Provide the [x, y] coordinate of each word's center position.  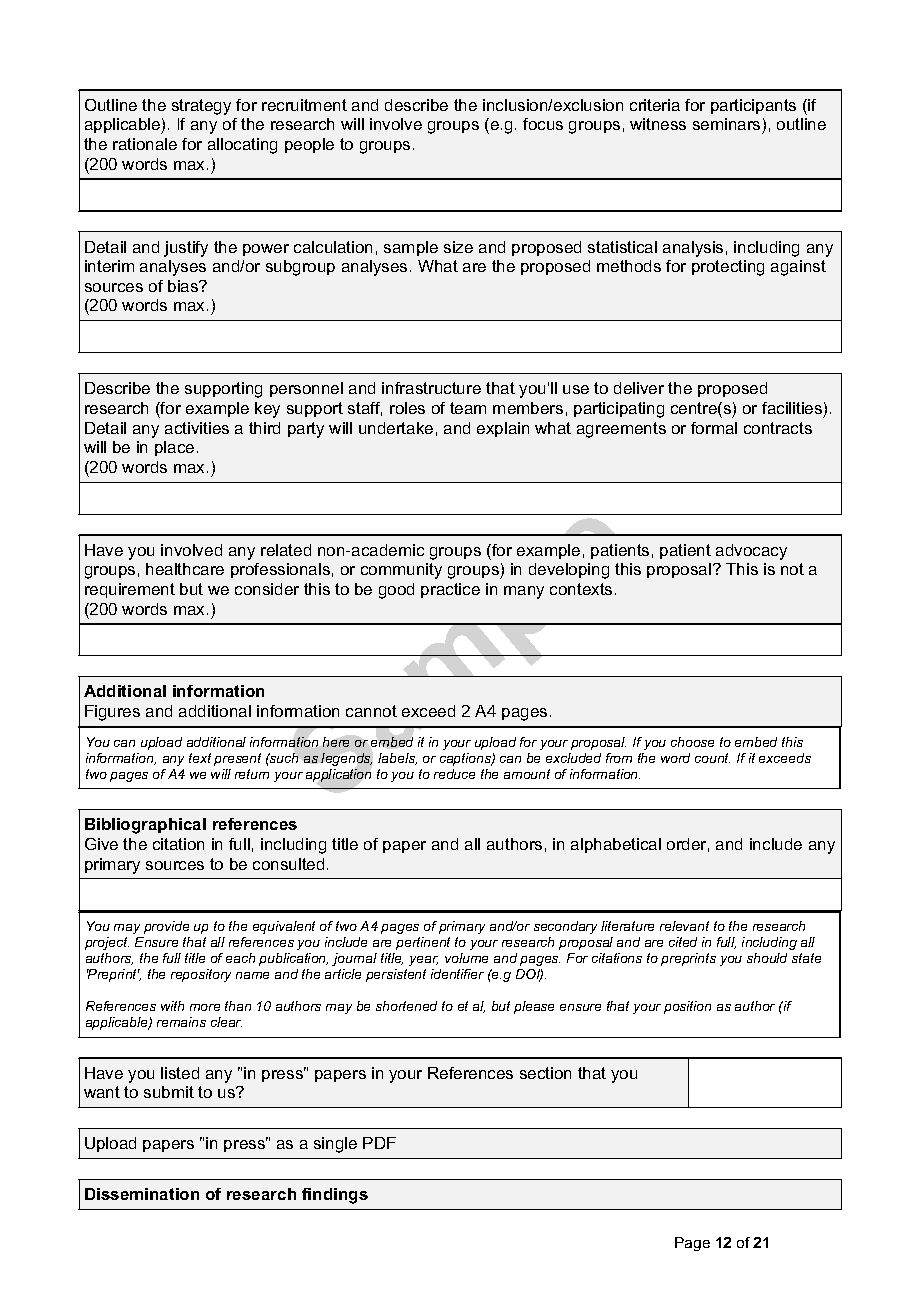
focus [543, 124]
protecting [728, 268]
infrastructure [431, 388]
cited [683, 942]
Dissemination [142, 1194]
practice [450, 590]
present [237, 759]
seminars [728, 126]
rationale [145, 144]
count [712, 758]
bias [184, 286]
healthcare [185, 569]
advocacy [751, 552]
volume [466, 958]
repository [201, 975]
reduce [454, 774]
